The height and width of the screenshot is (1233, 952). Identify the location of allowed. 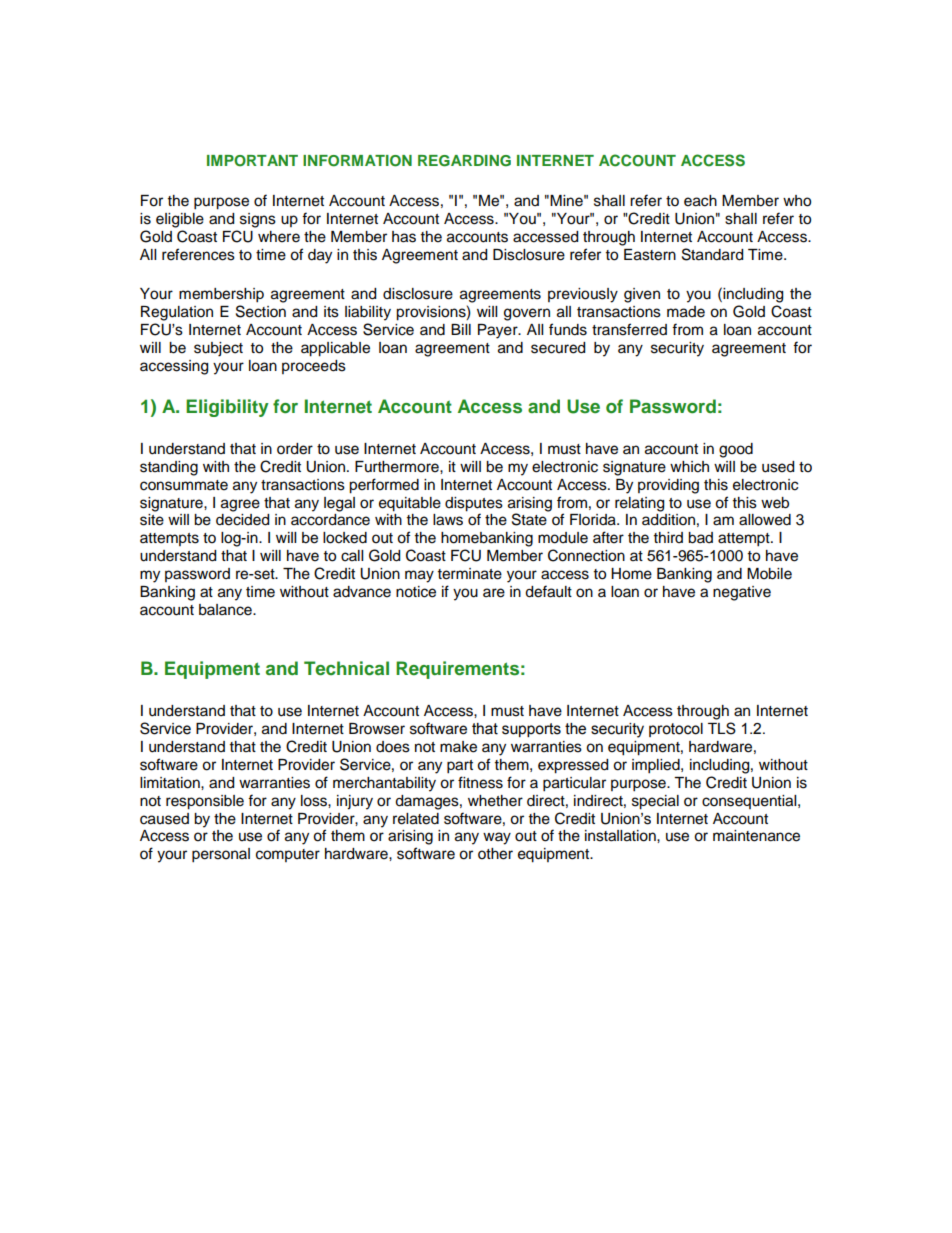
(765, 520).
